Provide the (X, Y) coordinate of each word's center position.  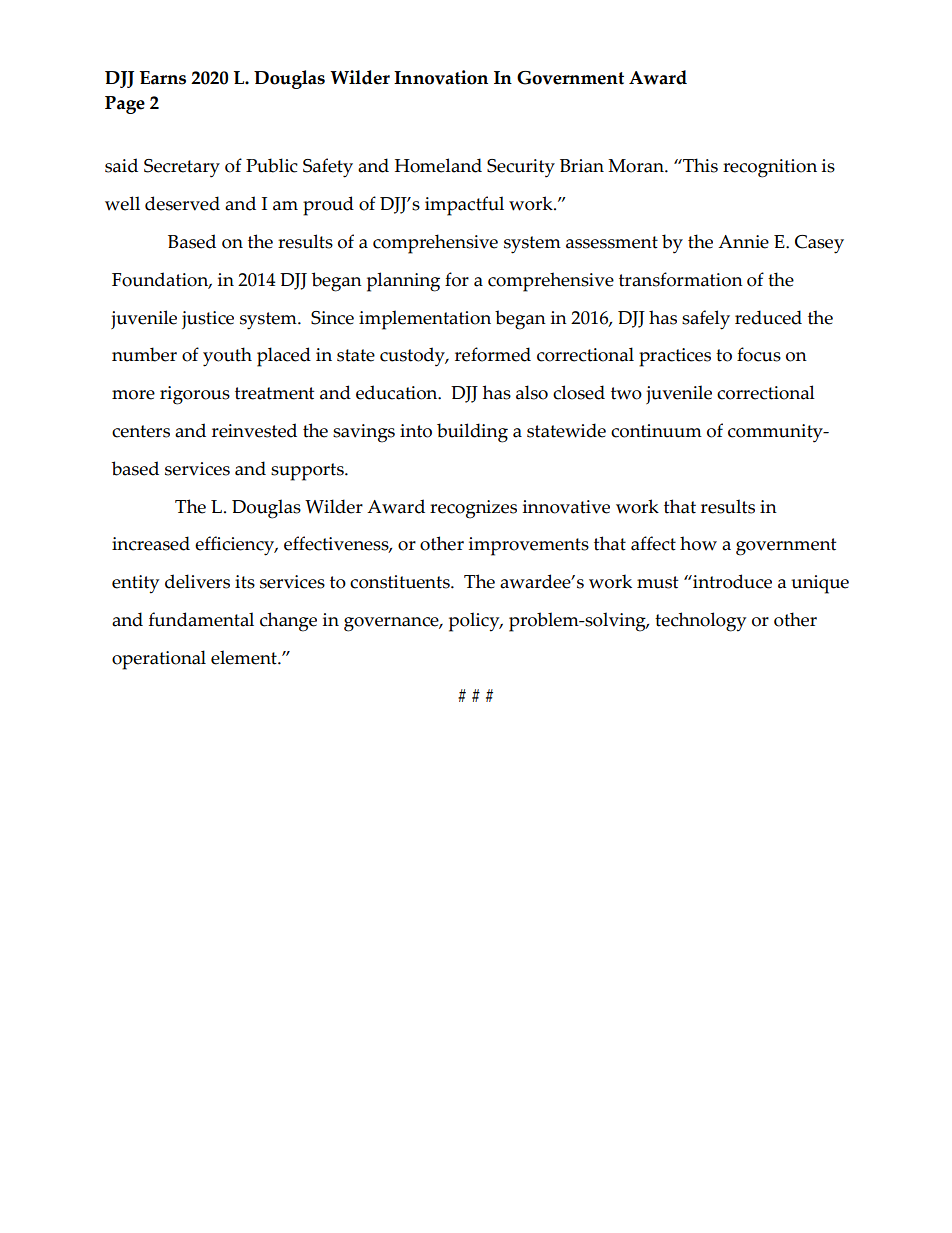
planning (403, 282)
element (245, 657)
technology (700, 622)
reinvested (254, 430)
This (699, 165)
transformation (681, 279)
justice (208, 320)
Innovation (441, 77)
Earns (163, 78)
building (472, 433)
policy (475, 622)
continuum (656, 431)
